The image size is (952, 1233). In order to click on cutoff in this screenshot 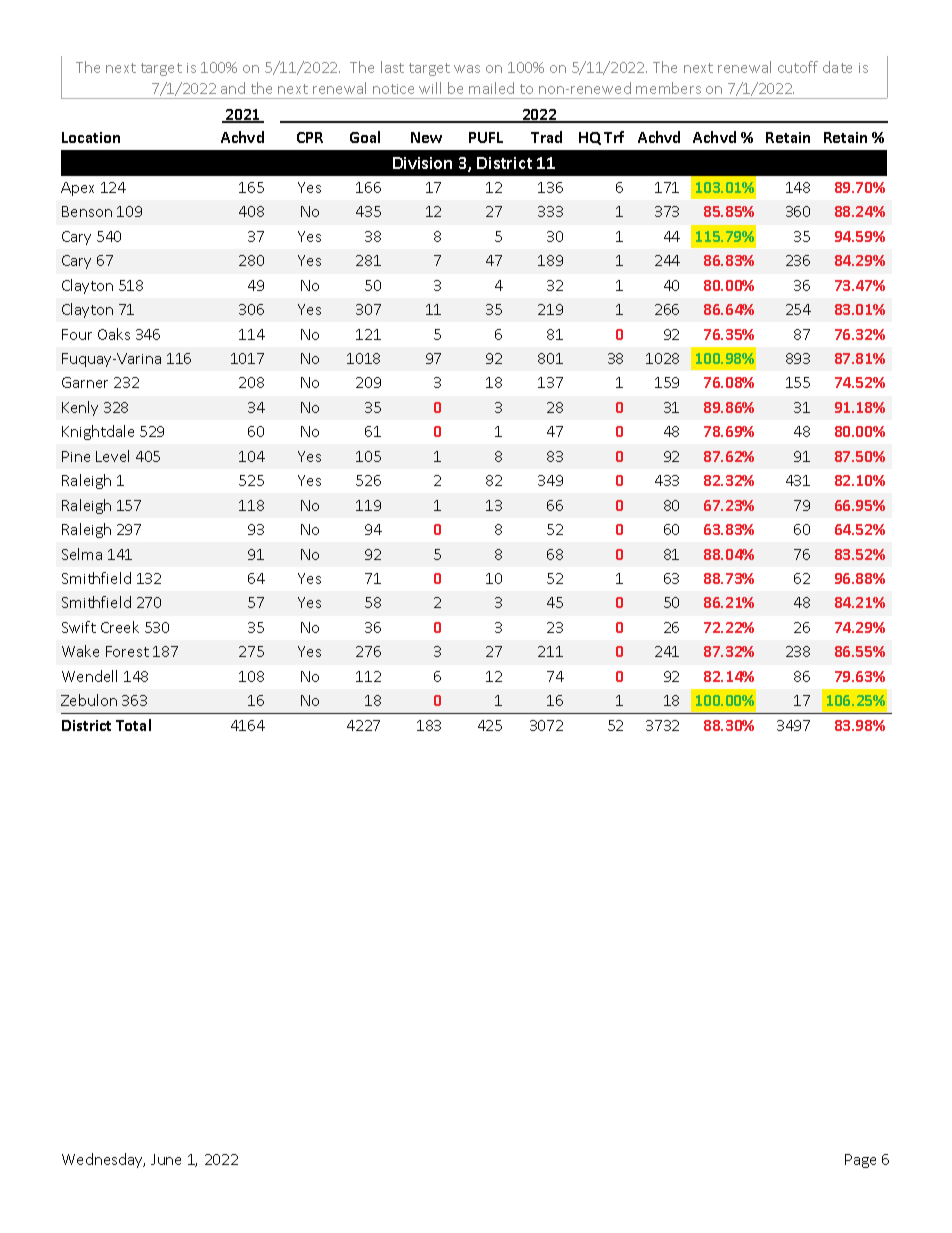, I will do `click(798, 67)`.
